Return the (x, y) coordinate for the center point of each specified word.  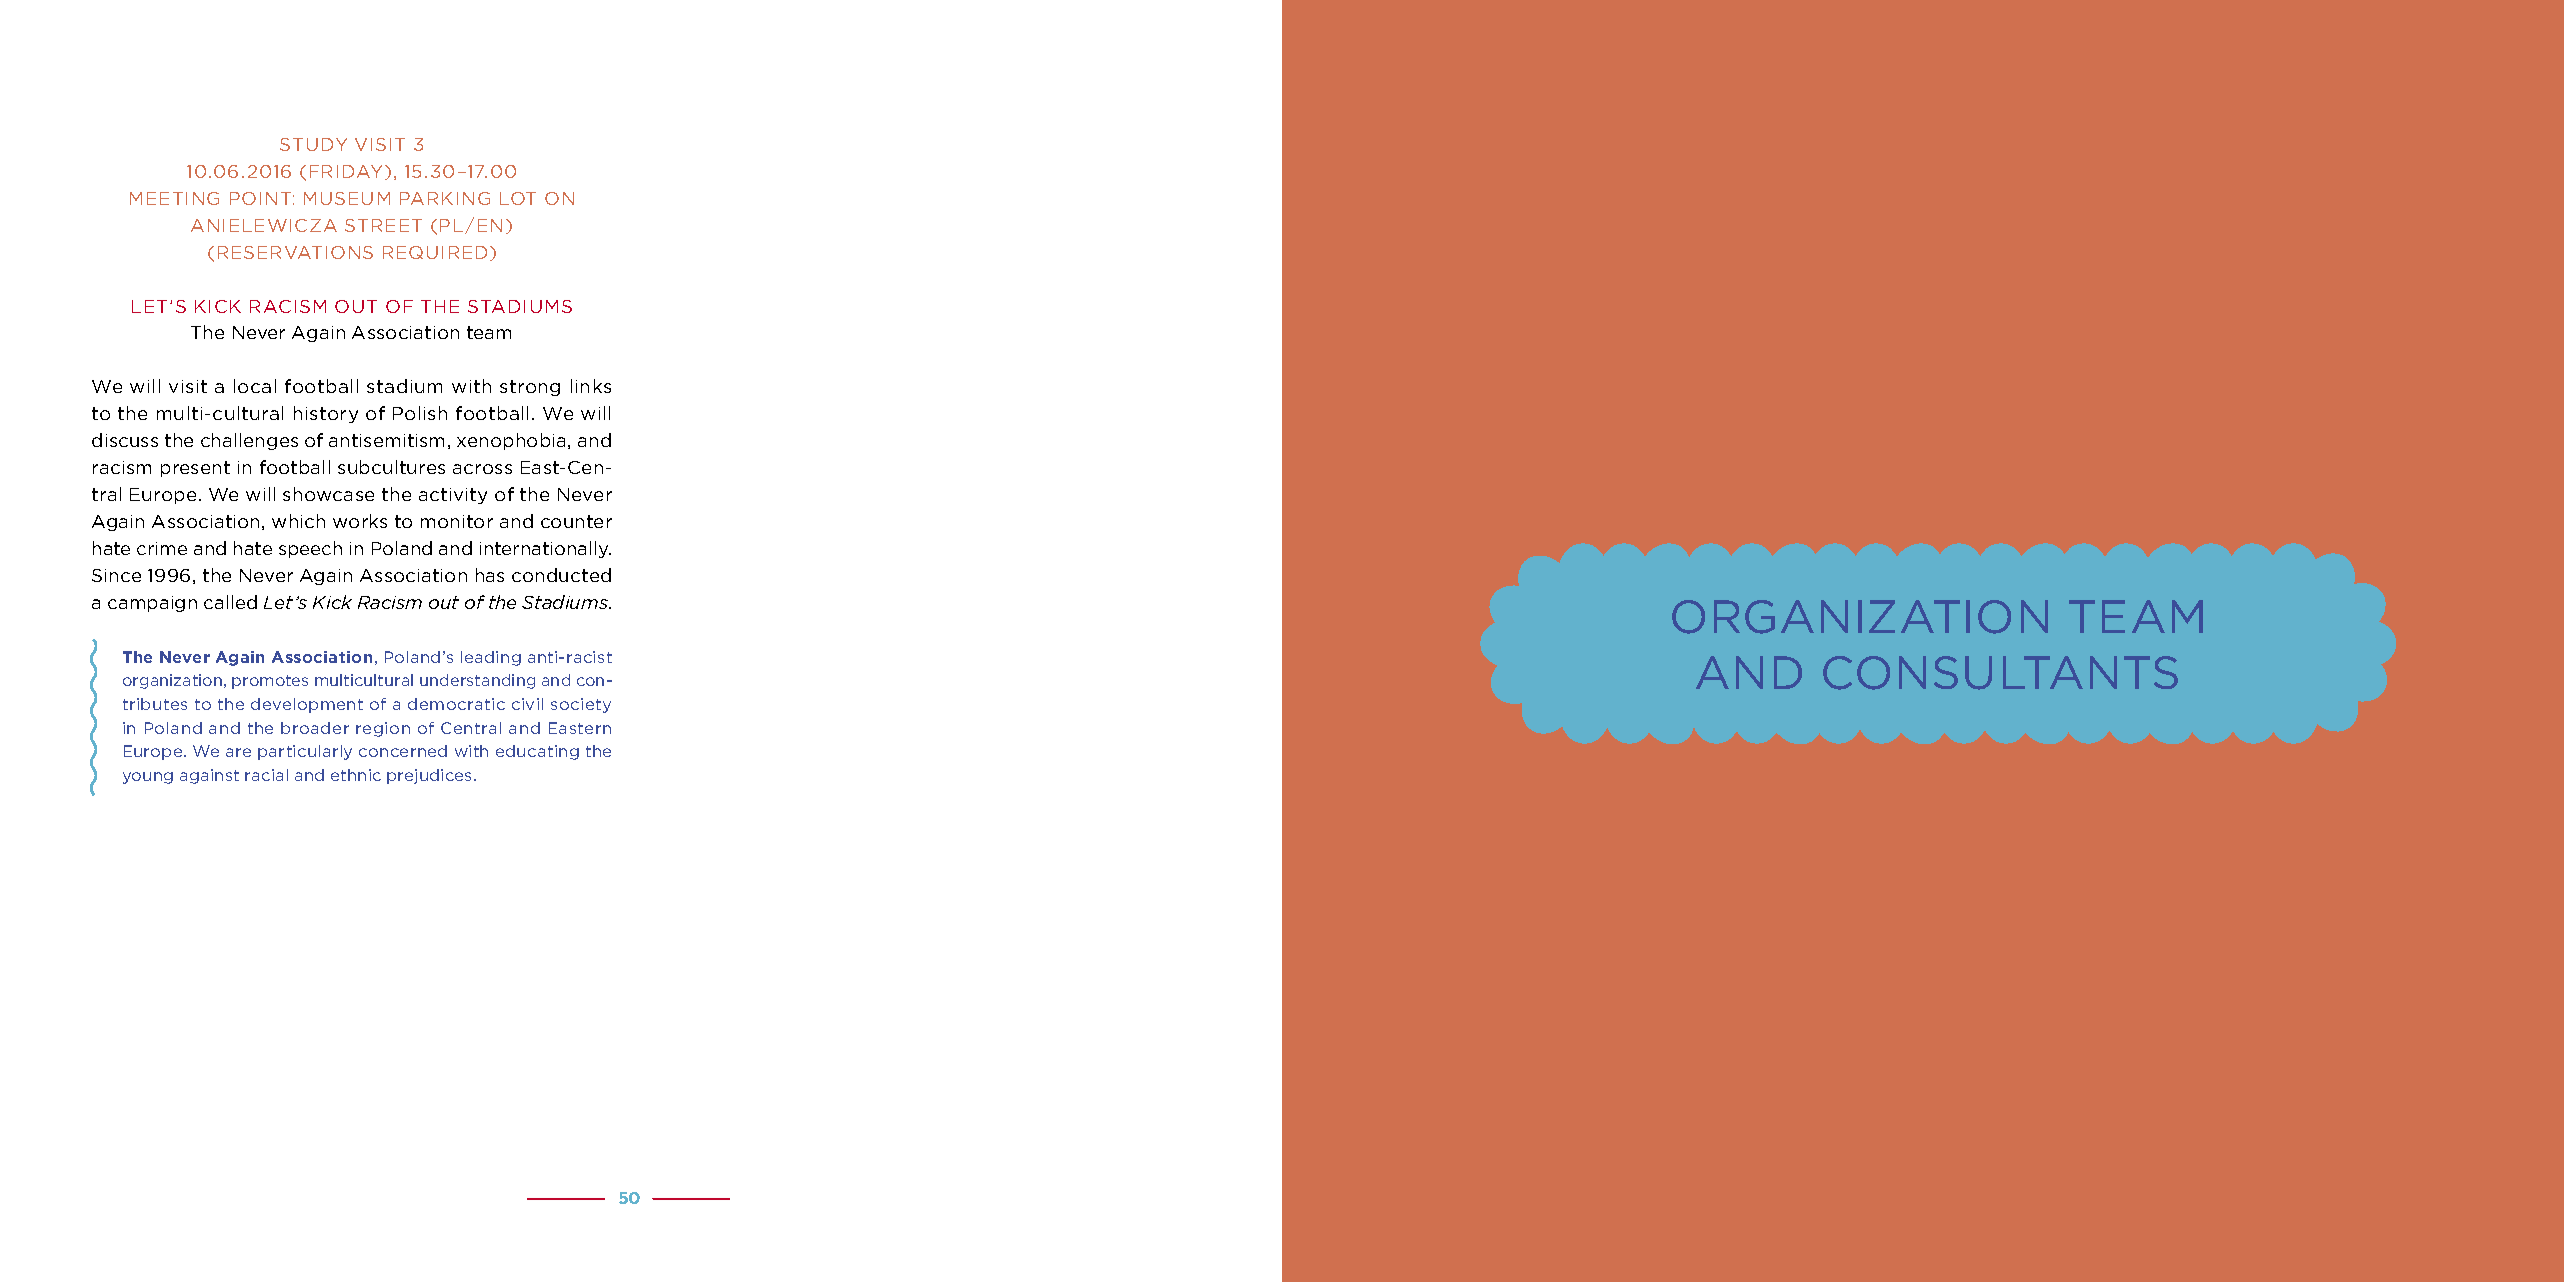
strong (530, 388)
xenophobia (511, 441)
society (581, 705)
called (230, 602)
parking (445, 198)
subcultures (391, 467)
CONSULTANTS (2000, 673)
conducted (561, 575)
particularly (305, 752)
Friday (348, 172)
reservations (295, 252)
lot (518, 198)
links (591, 386)
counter (576, 521)
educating (537, 752)
